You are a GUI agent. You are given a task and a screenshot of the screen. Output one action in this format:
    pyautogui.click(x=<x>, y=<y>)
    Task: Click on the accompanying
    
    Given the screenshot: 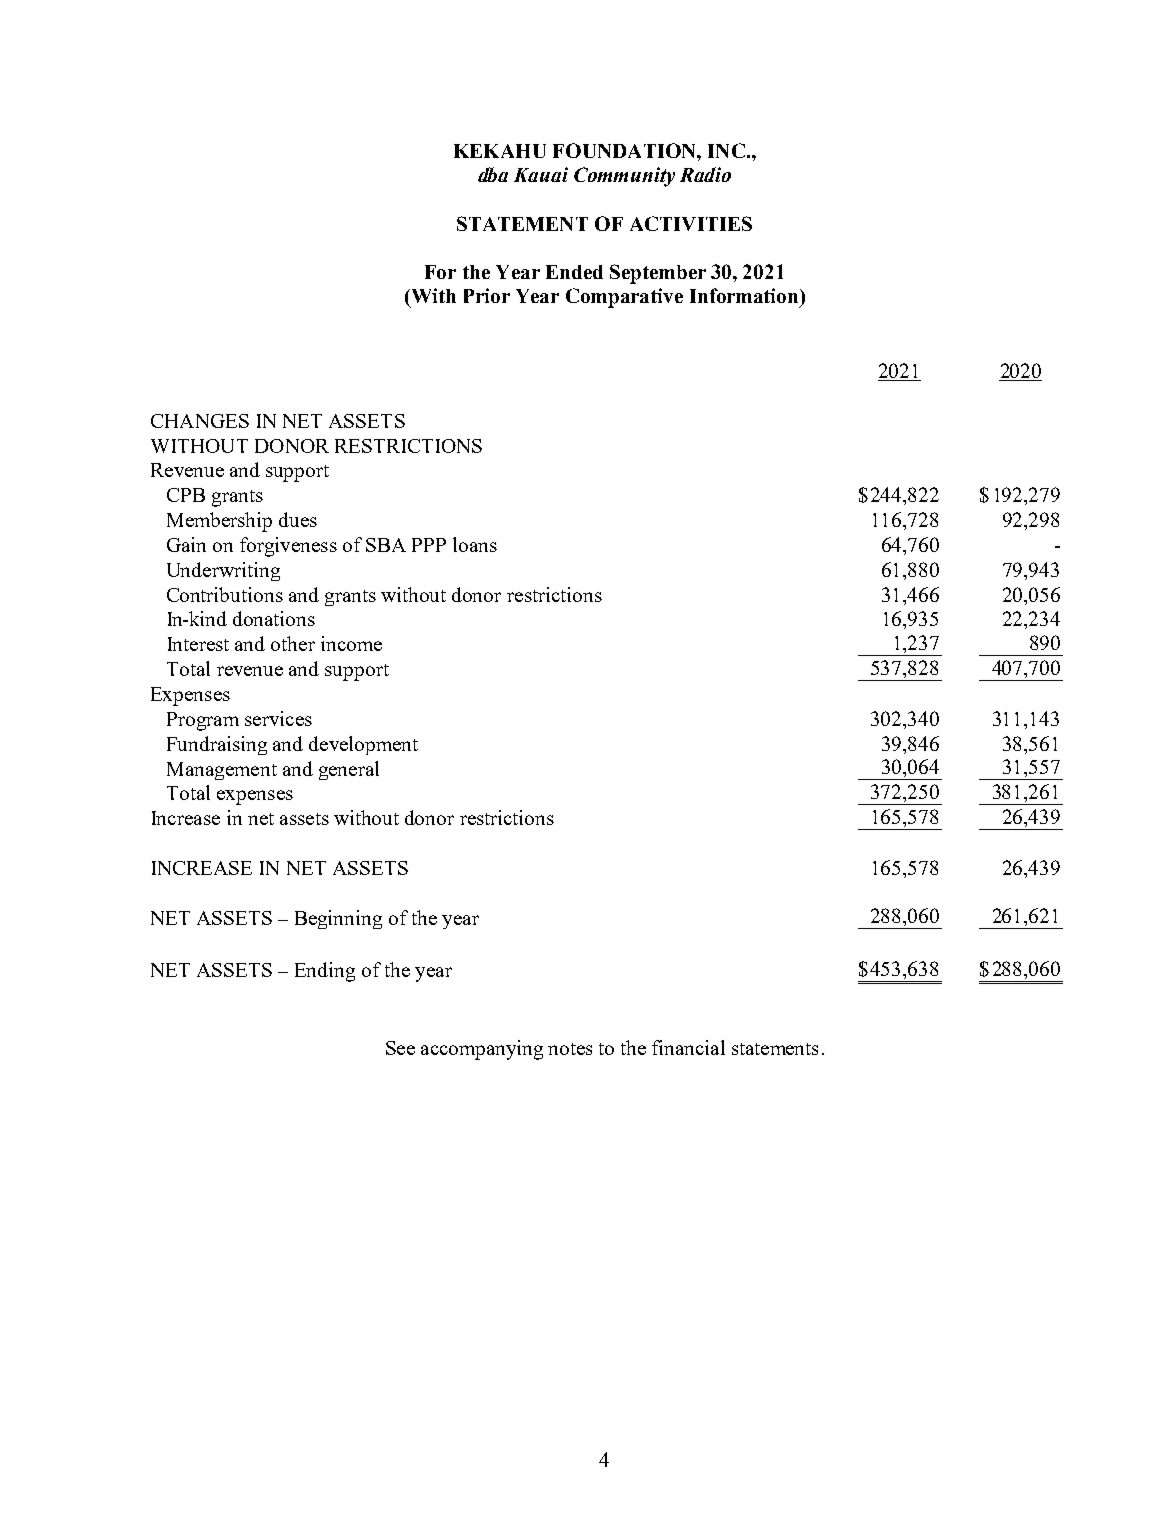 What is the action you would take?
    pyautogui.click(x=482, y=1050)
